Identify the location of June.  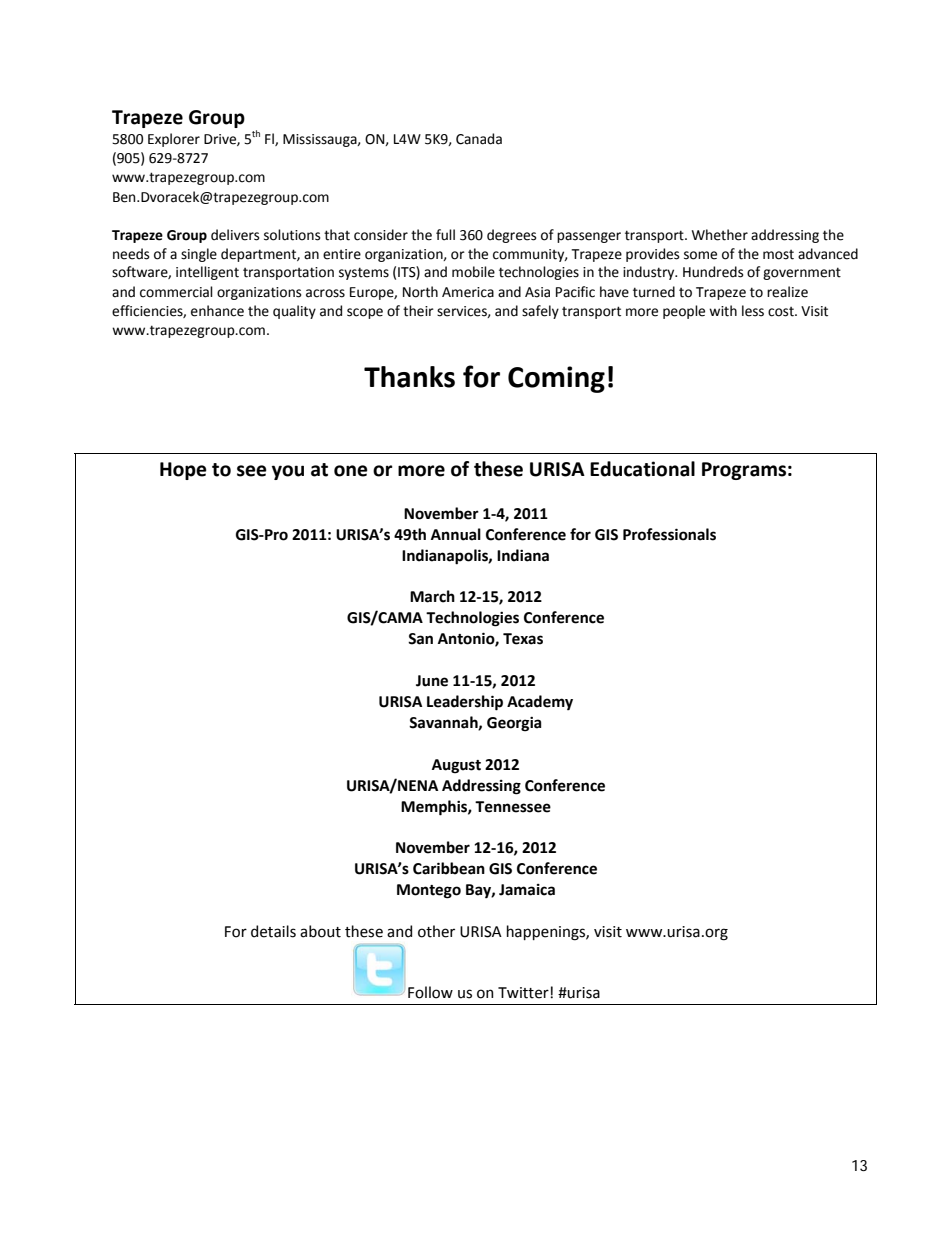
(432, 681).
